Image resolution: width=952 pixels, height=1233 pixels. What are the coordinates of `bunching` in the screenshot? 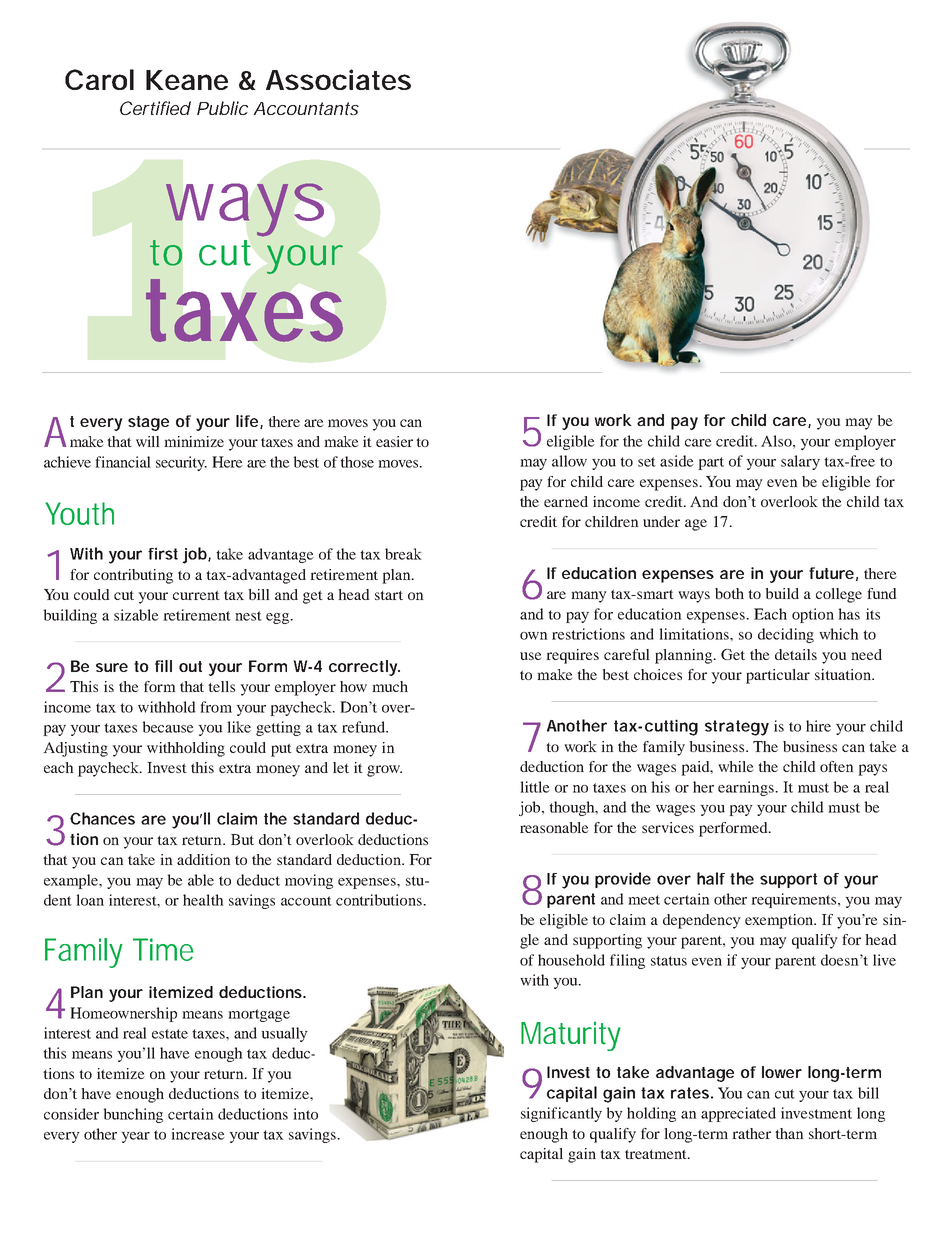 It's located at (133, 1115).
